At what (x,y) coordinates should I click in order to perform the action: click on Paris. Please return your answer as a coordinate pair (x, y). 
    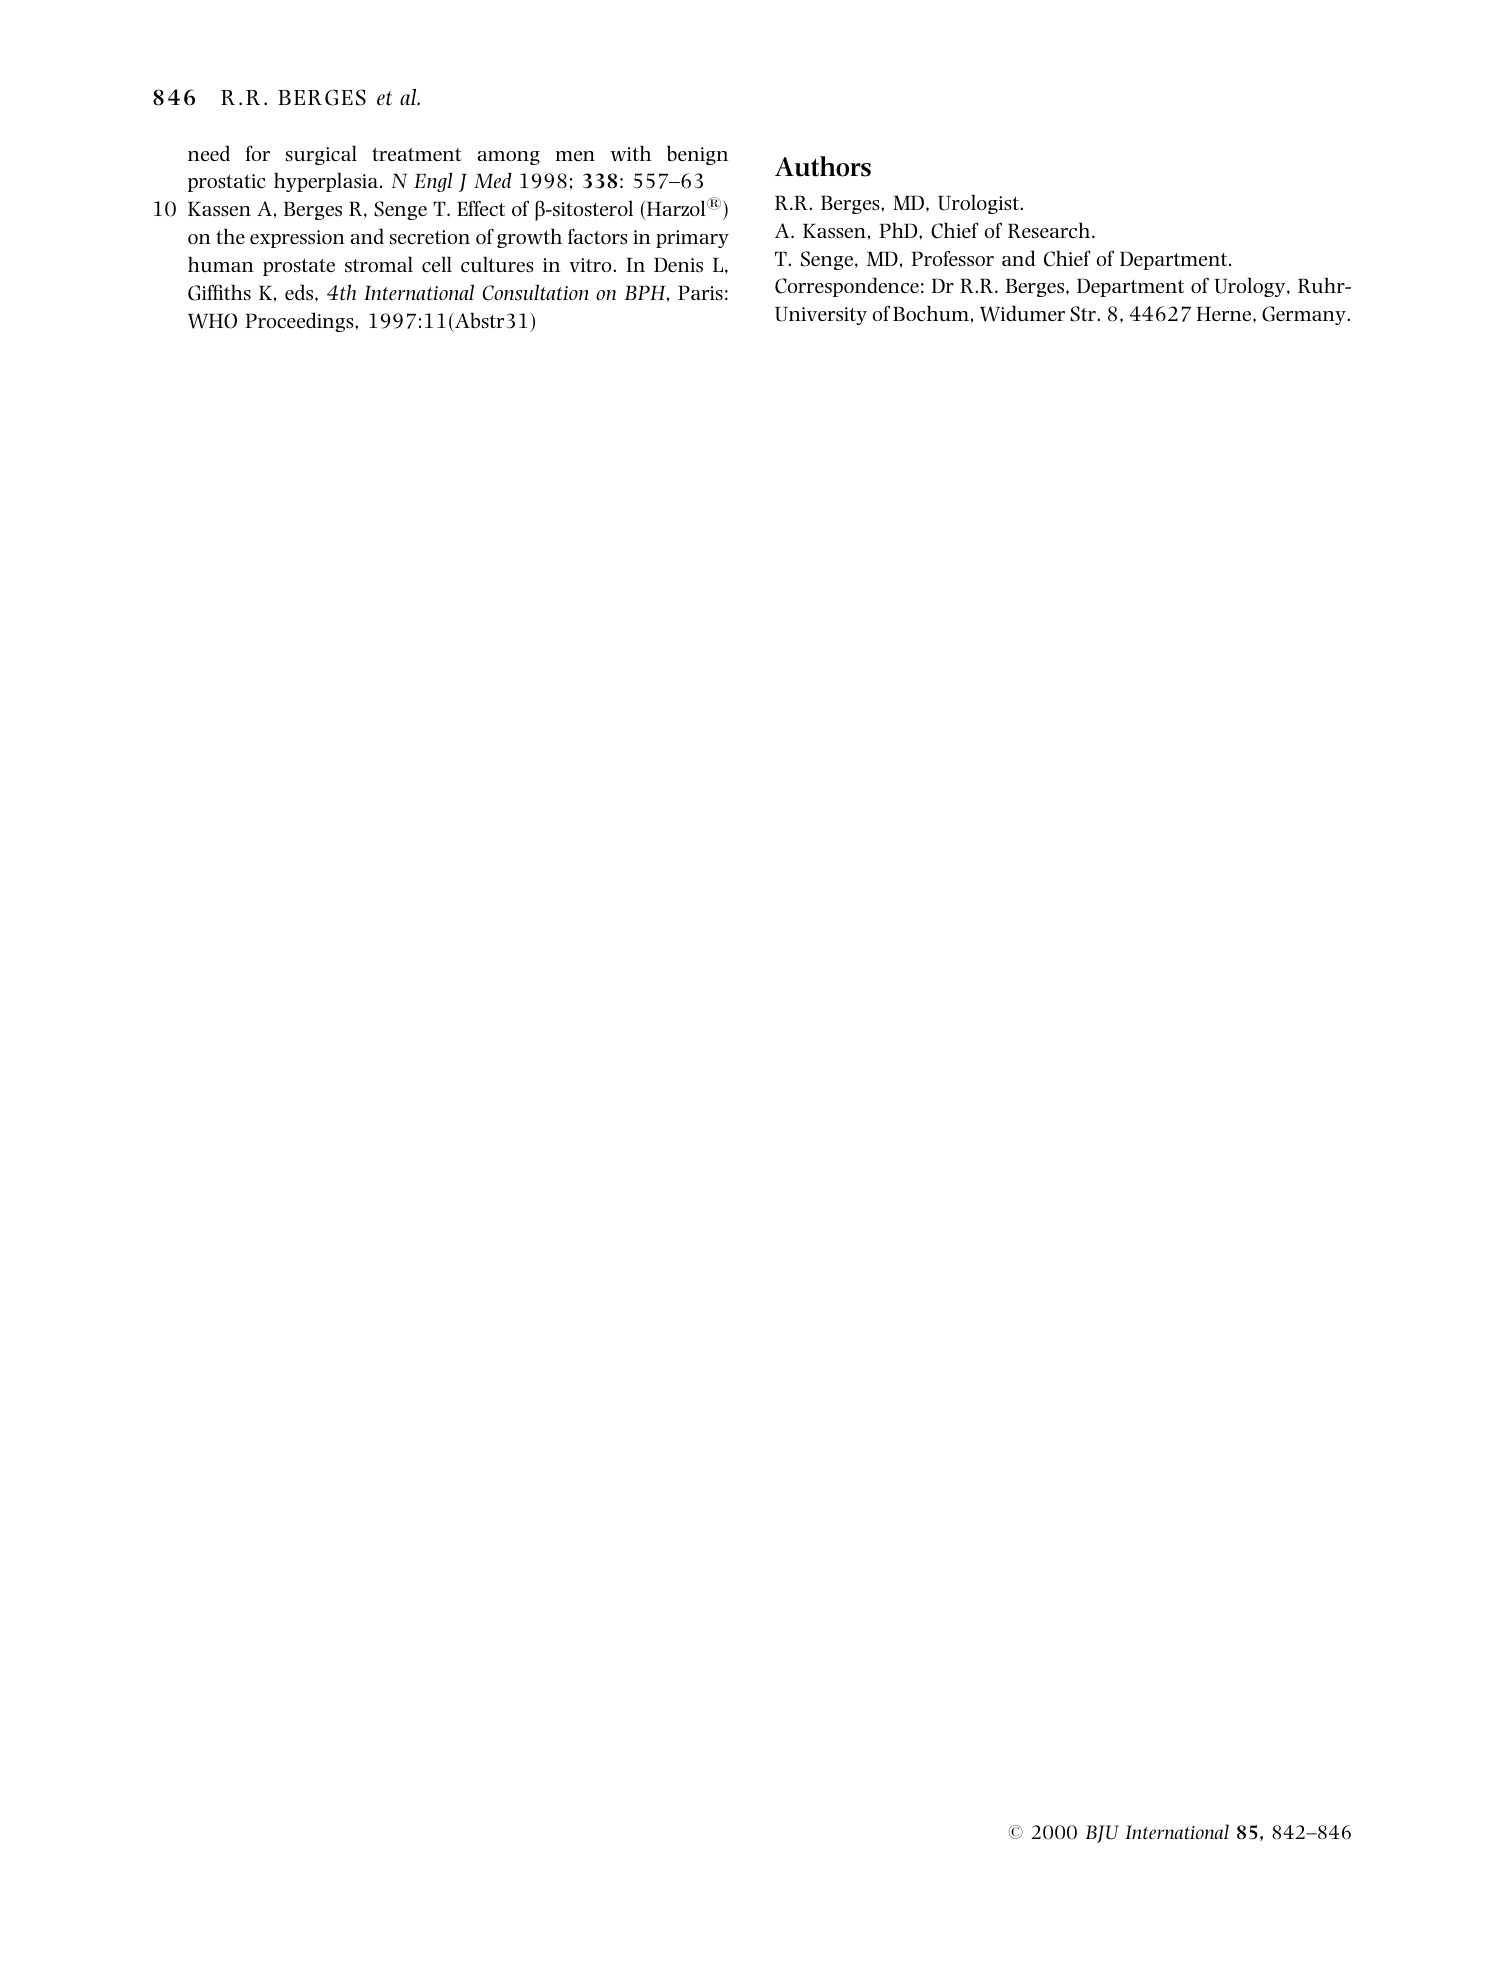
    Looking at the image, I should click on (700, 293).
